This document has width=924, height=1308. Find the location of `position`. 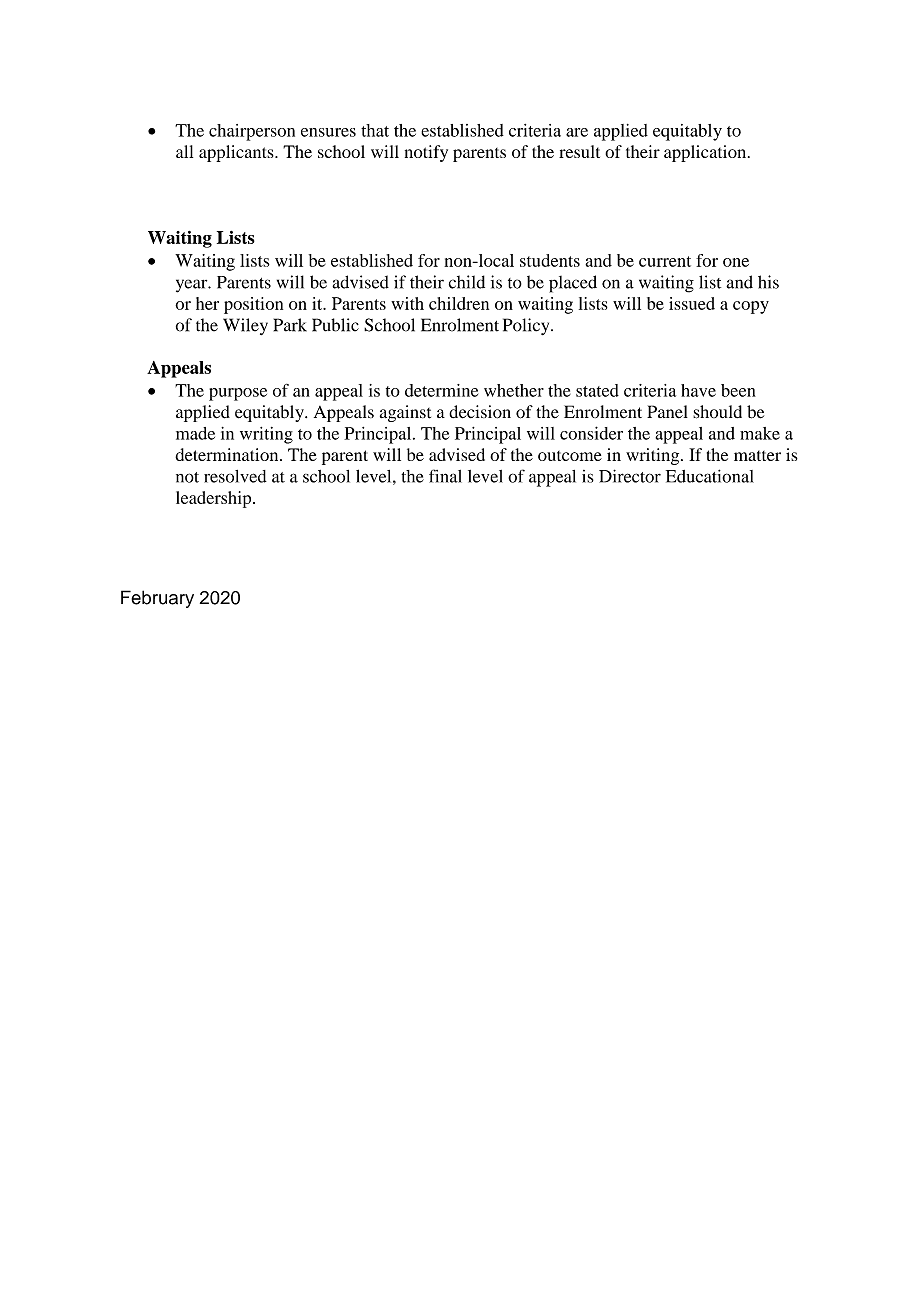

position is located at coordinates (253, 305).
